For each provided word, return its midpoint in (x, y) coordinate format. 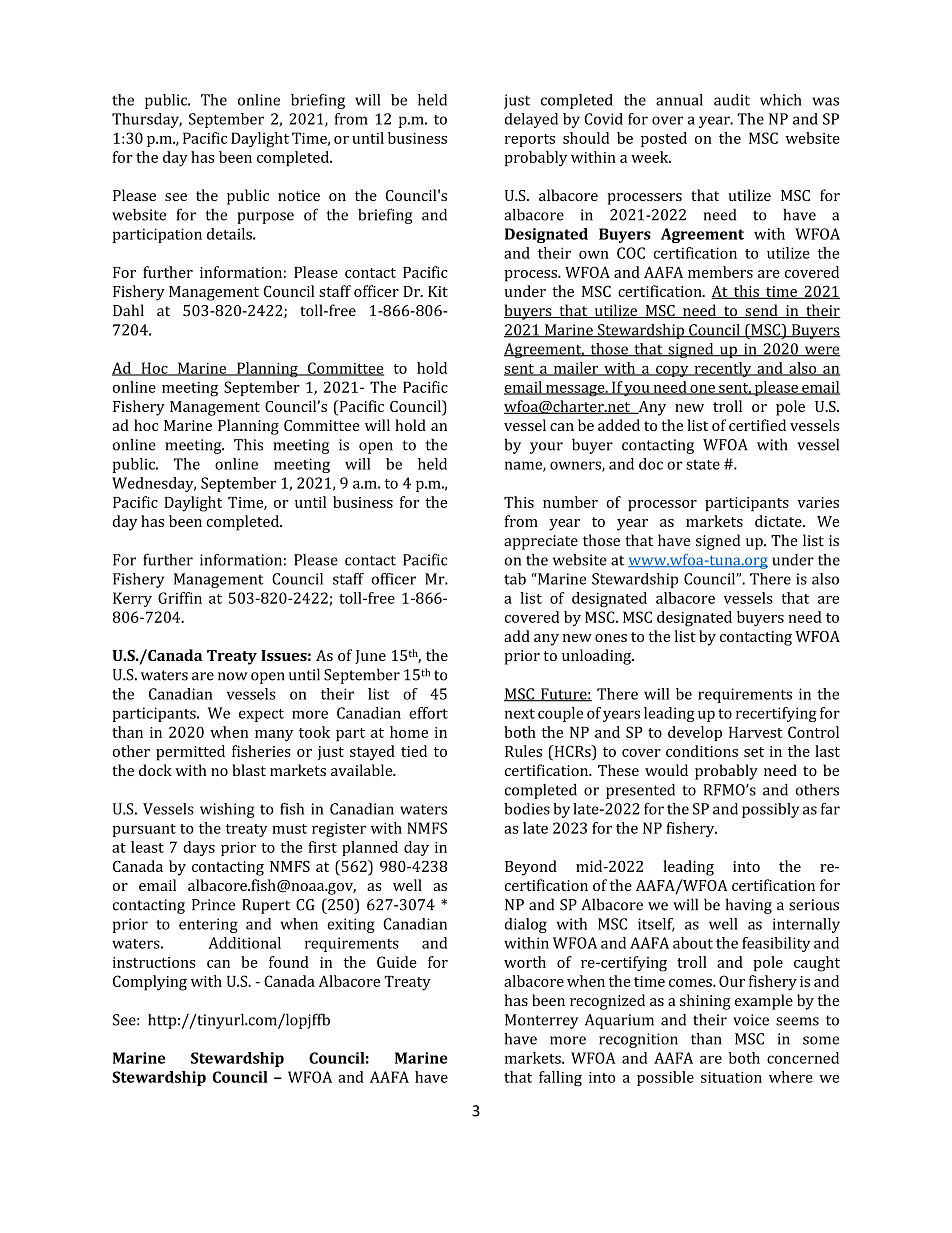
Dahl (128, 310)
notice (299, 195)
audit (732, 100)
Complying (150, 983)
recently (723, 369)
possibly (770, 810)
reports (530, 140)
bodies (527, 809)
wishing (227, 810)
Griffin (180, 598)
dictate (779, 521)
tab (515, 579)
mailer (576, 369)
